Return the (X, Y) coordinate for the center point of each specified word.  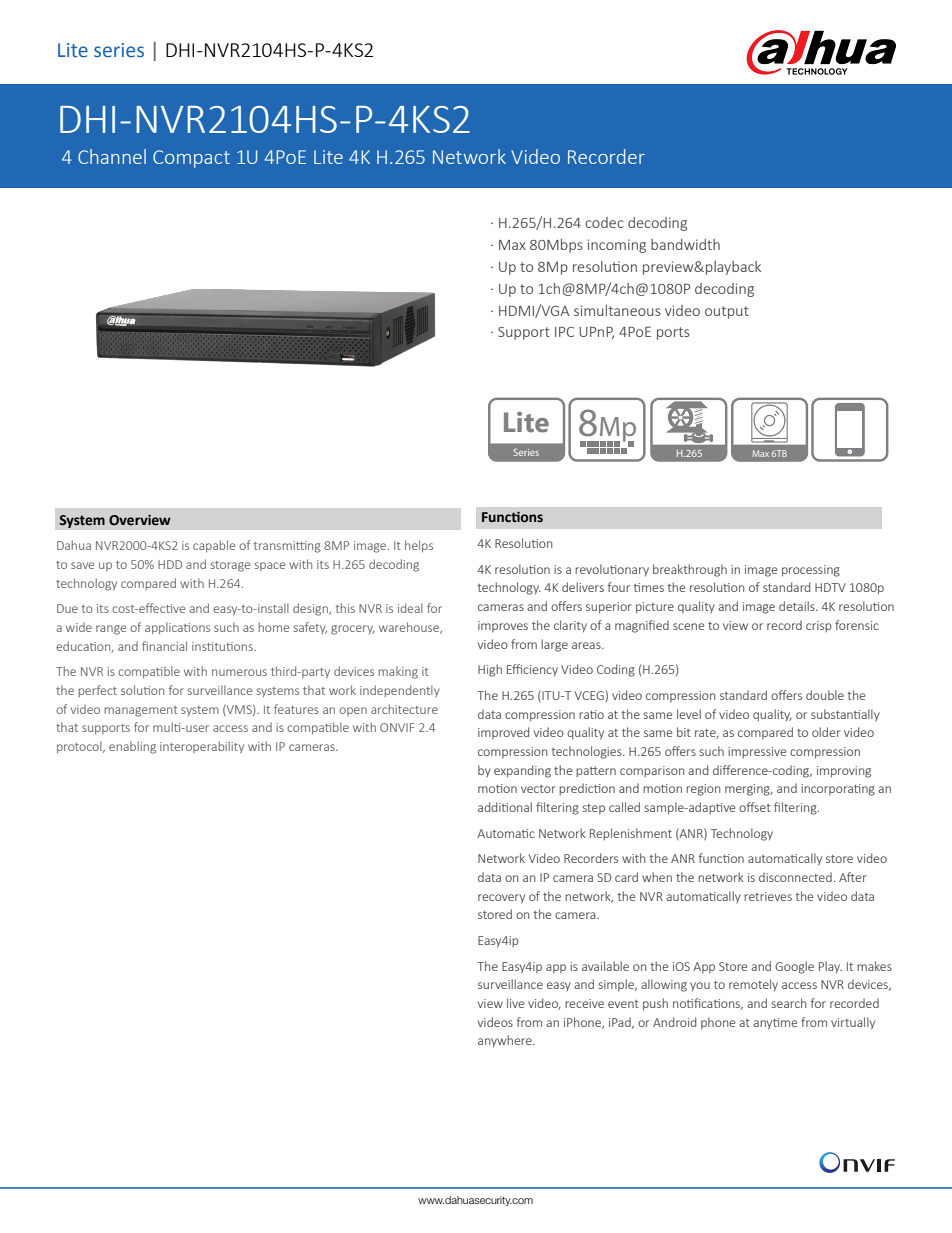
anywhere (506, 1041)
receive (584, 1003)
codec (604, 222)
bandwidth (685, 244)
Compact (191, 159)
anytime (775, 1024)
